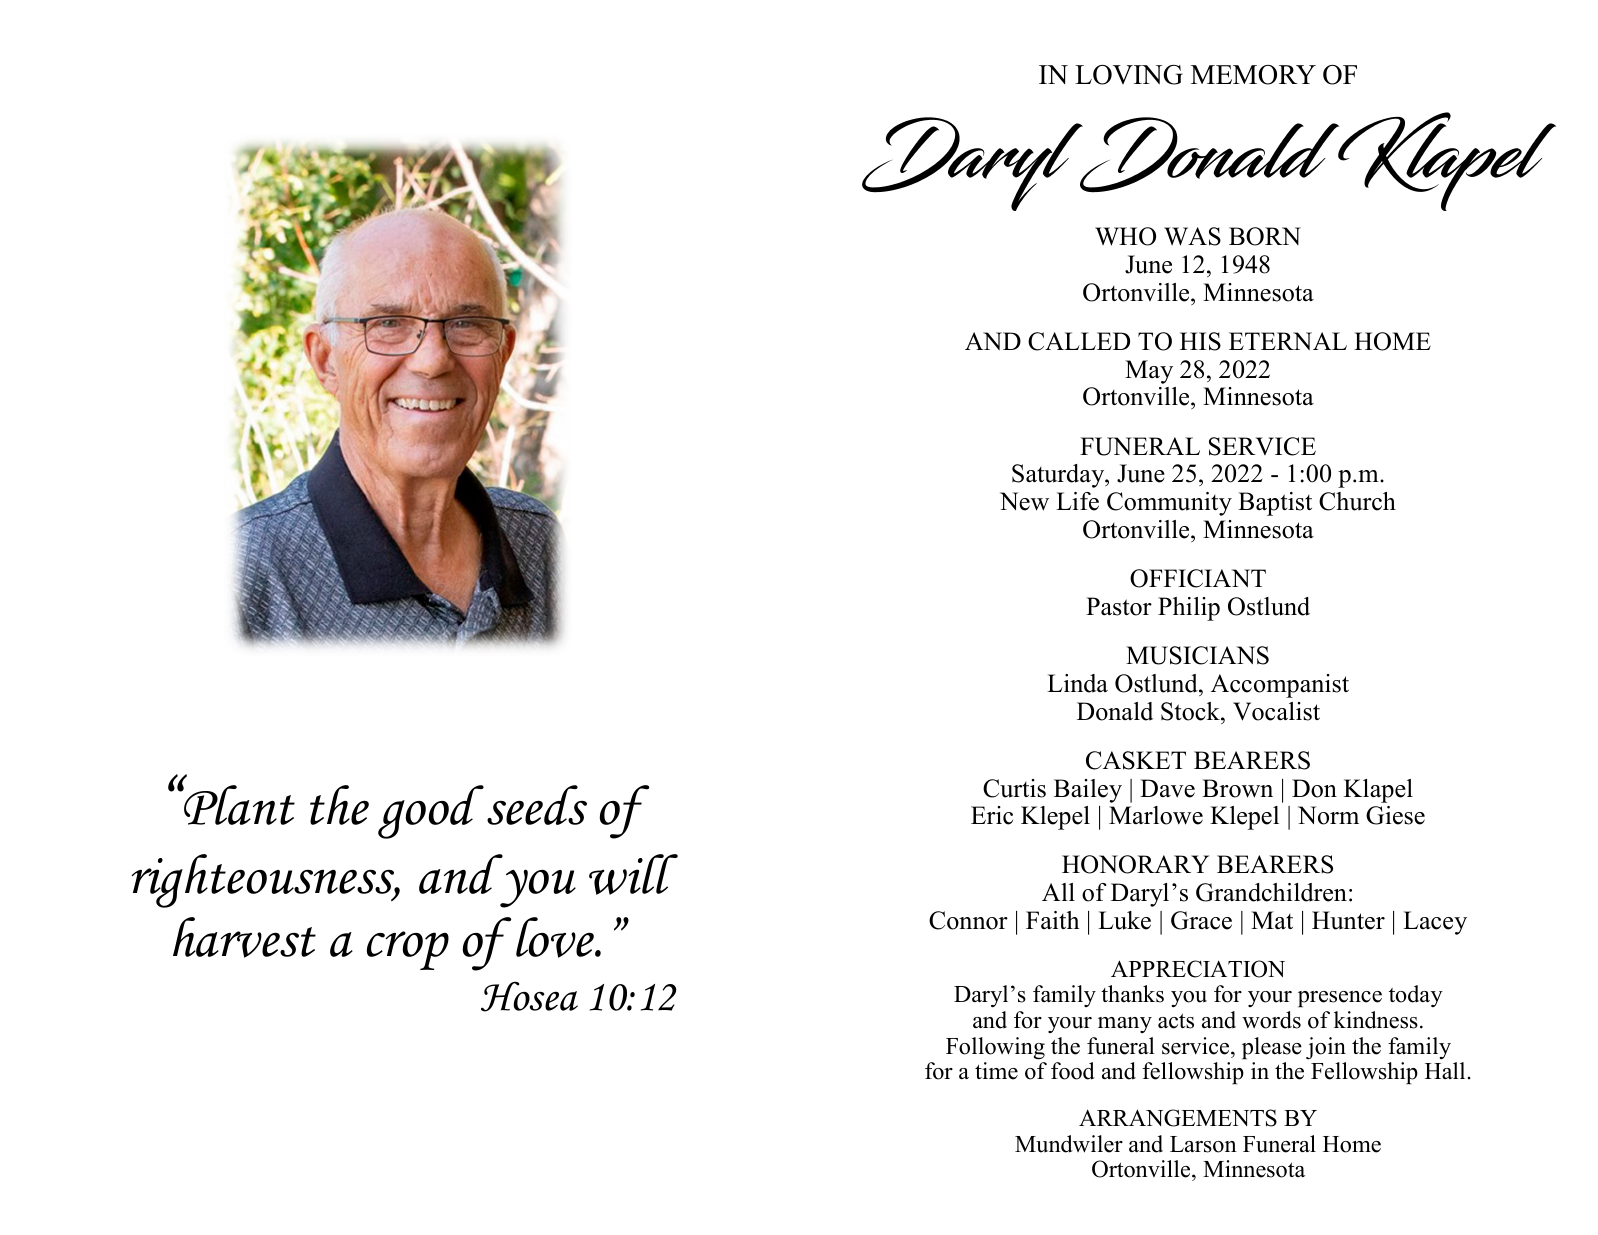 The width and height of the screenshot is (1598, 1235). Describe the element at coordinates (1253, 75) in the screenshot. I see `MEMORY` at that location.
